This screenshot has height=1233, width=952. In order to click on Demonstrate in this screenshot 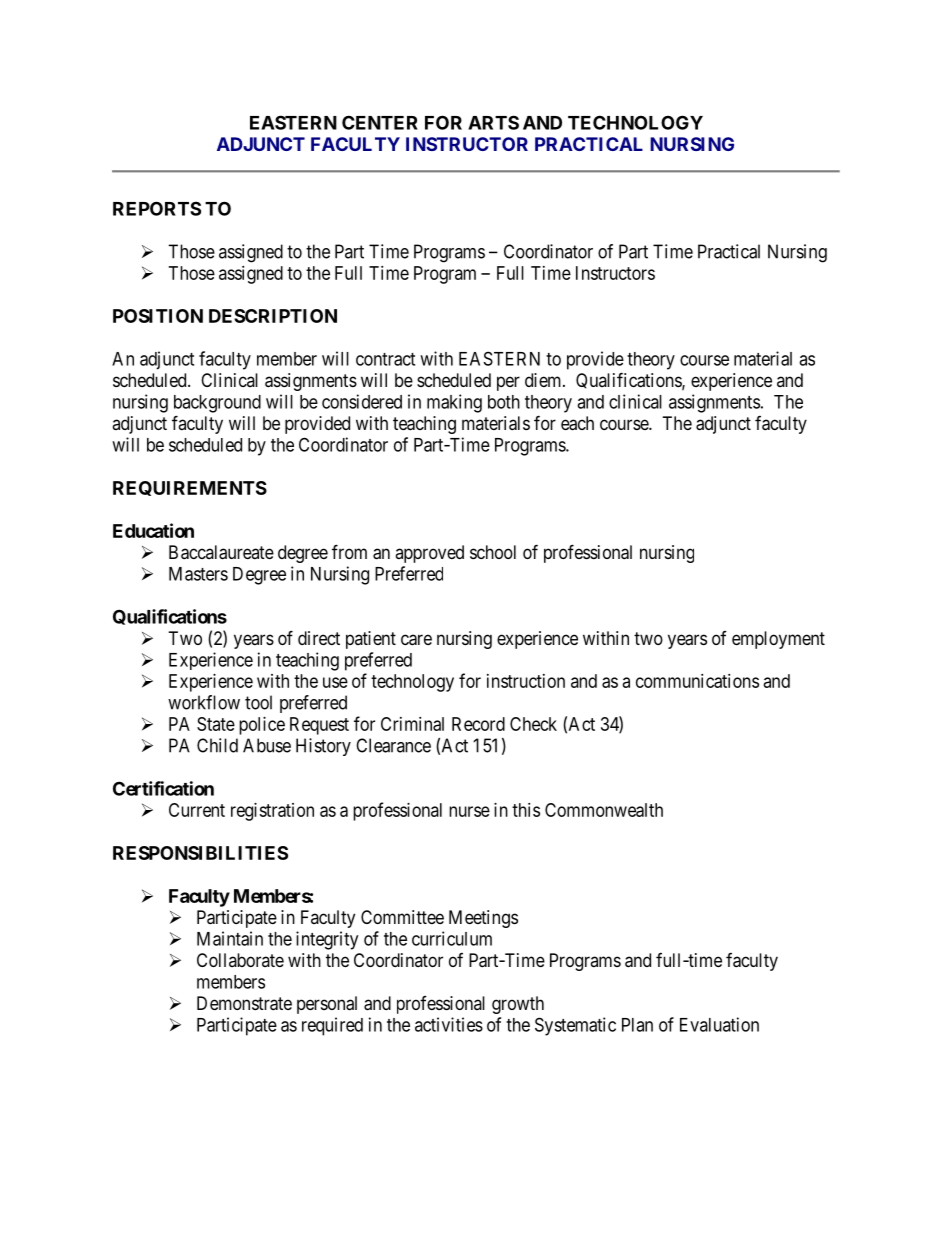, I will do `click(244, 1003)`.
